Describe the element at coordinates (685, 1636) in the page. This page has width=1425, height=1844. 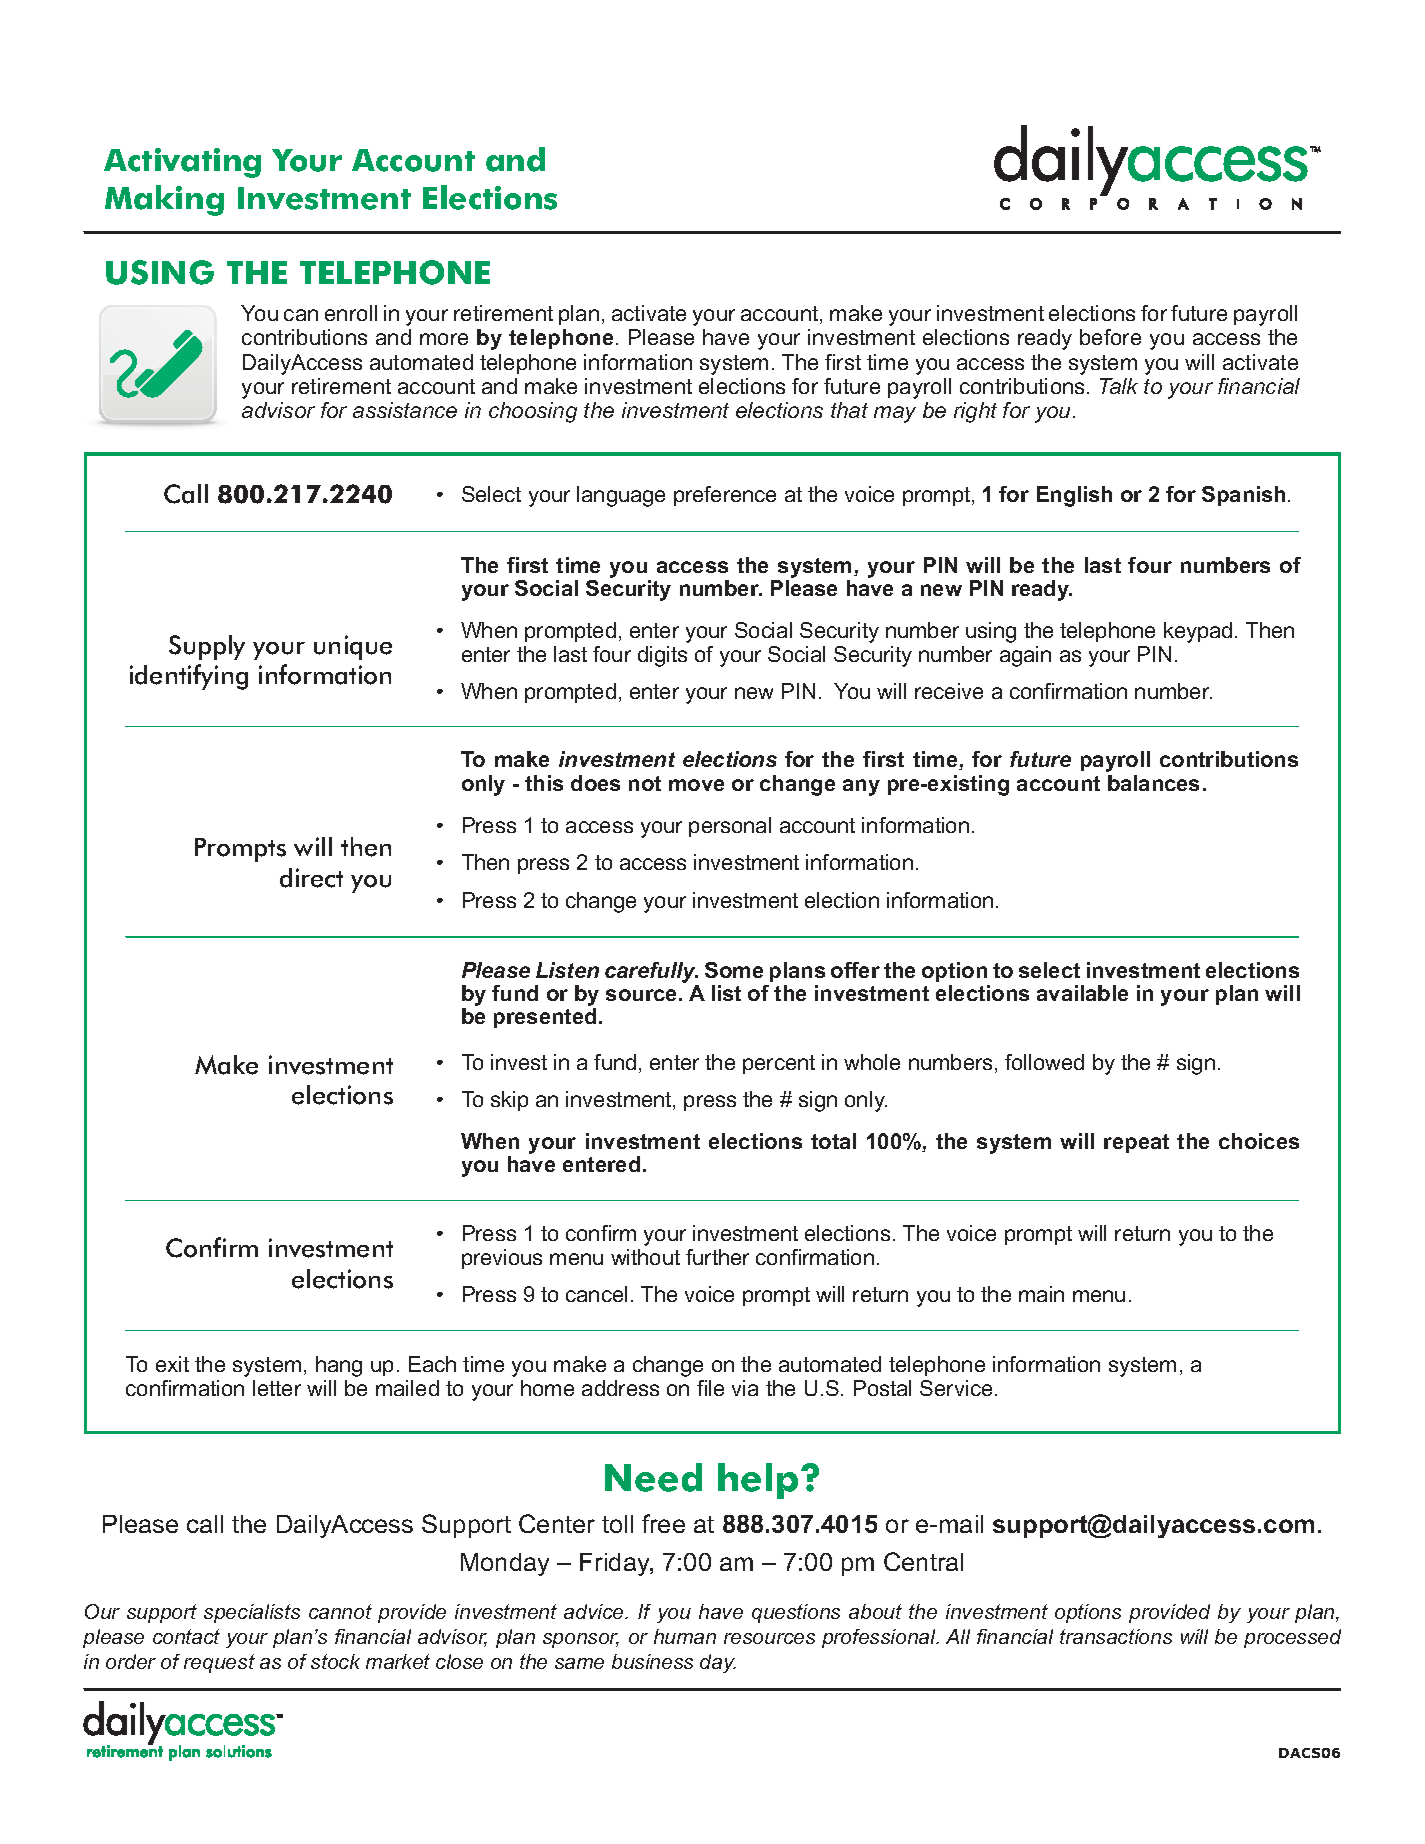
I see `human` at that location.
